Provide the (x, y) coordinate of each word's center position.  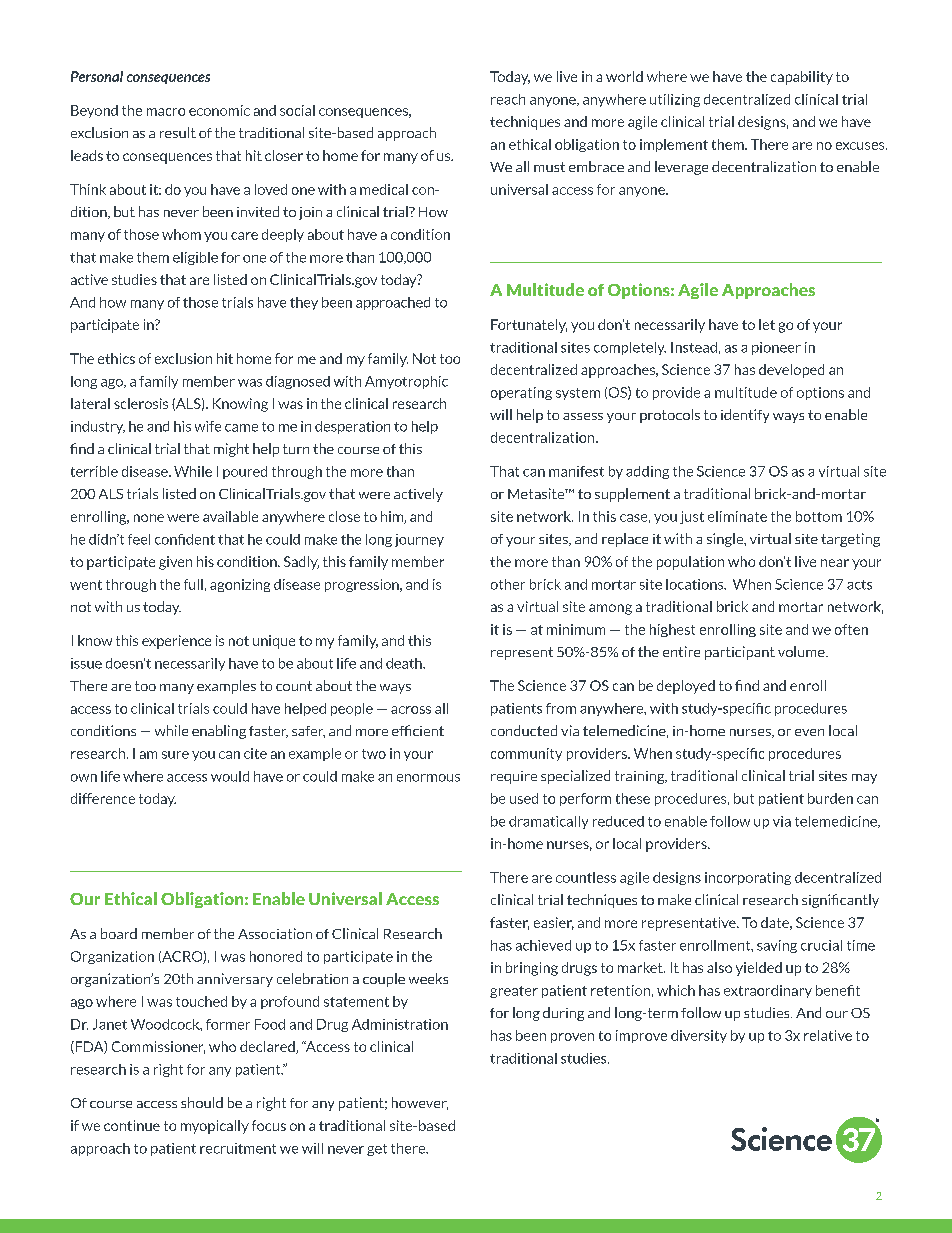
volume (802, 651)
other (508, 584)
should (202, 1102)
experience (176, 642)
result (178, 132)
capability (802, 78)
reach (508, 99)
